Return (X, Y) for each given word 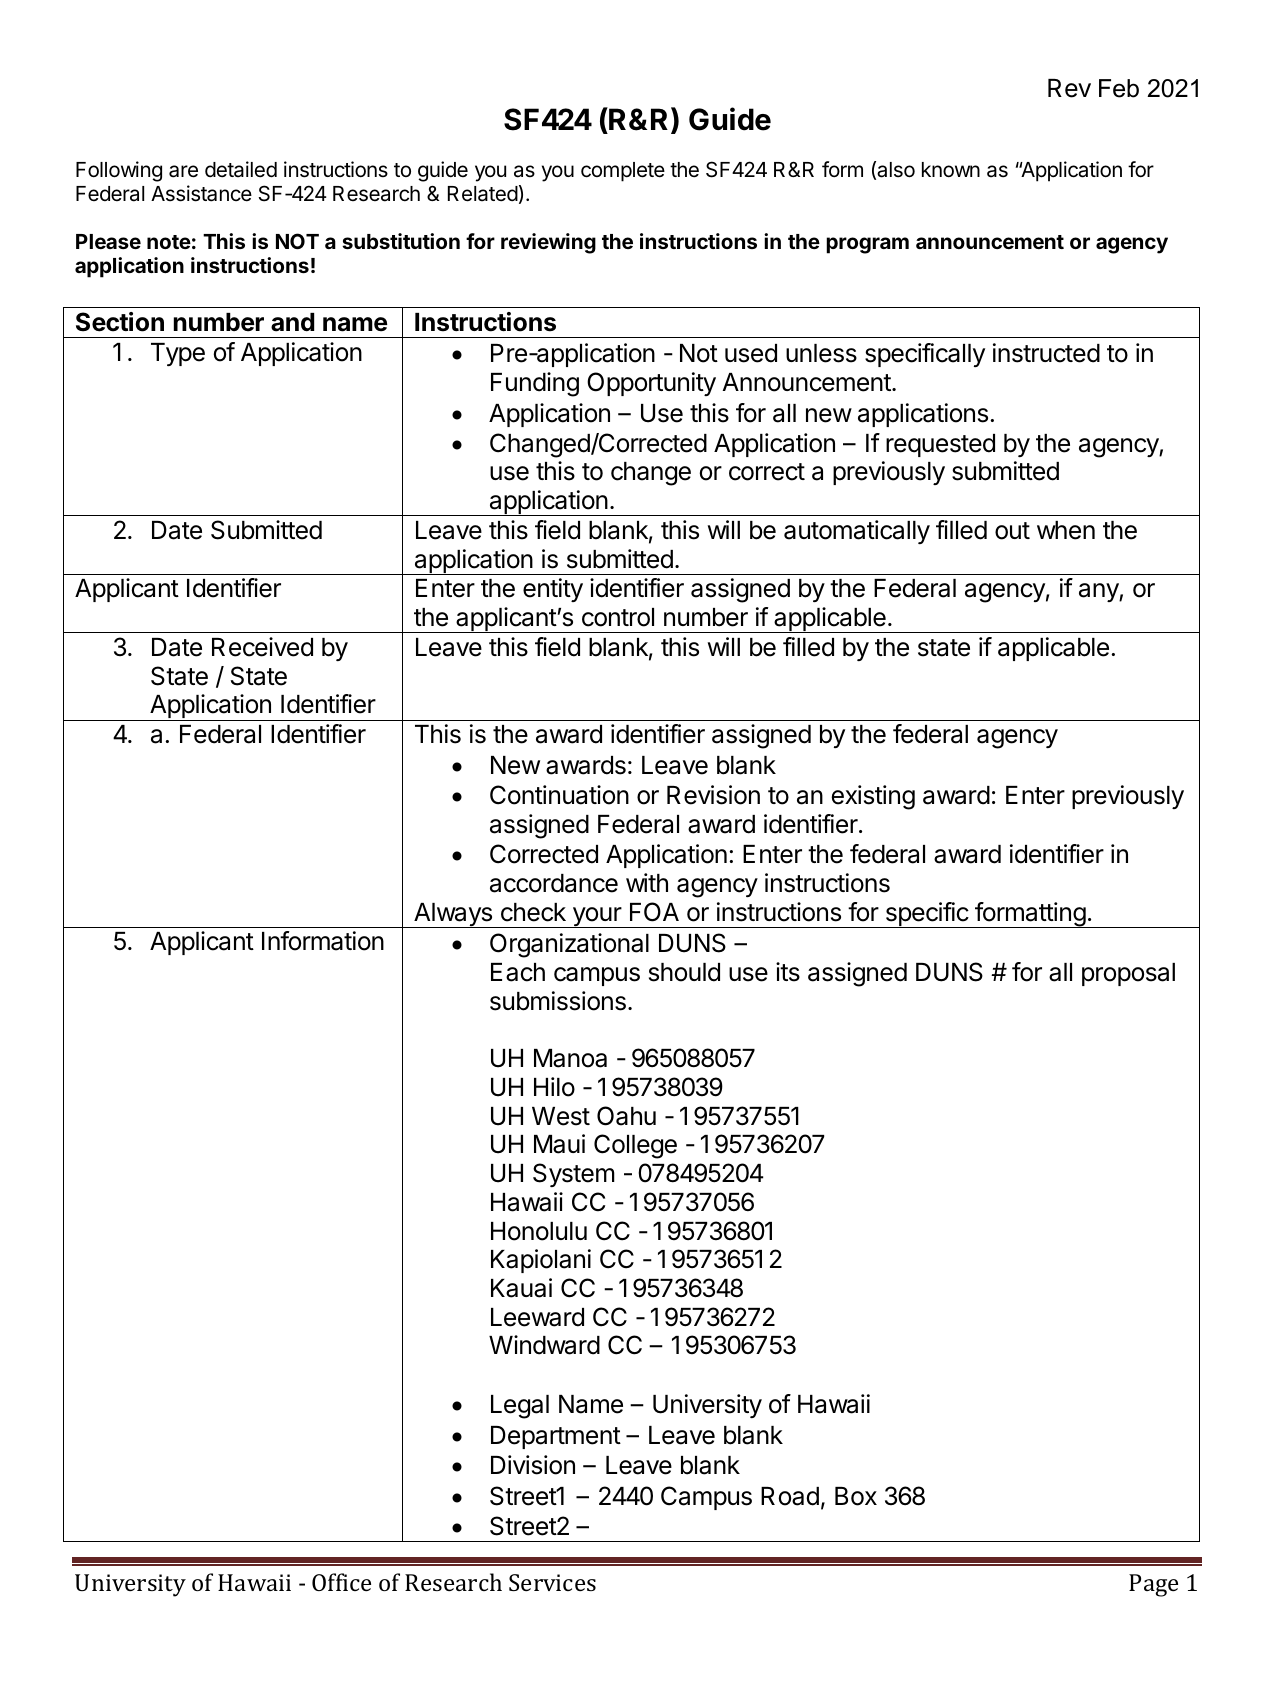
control (618, 617)
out (1012, 531)
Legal (520, 1407)
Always (453, 915)
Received (262, 647)
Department (556, 1437)
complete (623, 172)
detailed (241, 169)
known (951, 170)
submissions (558, 1001)
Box (856, 1496)
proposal (1128, 974)
